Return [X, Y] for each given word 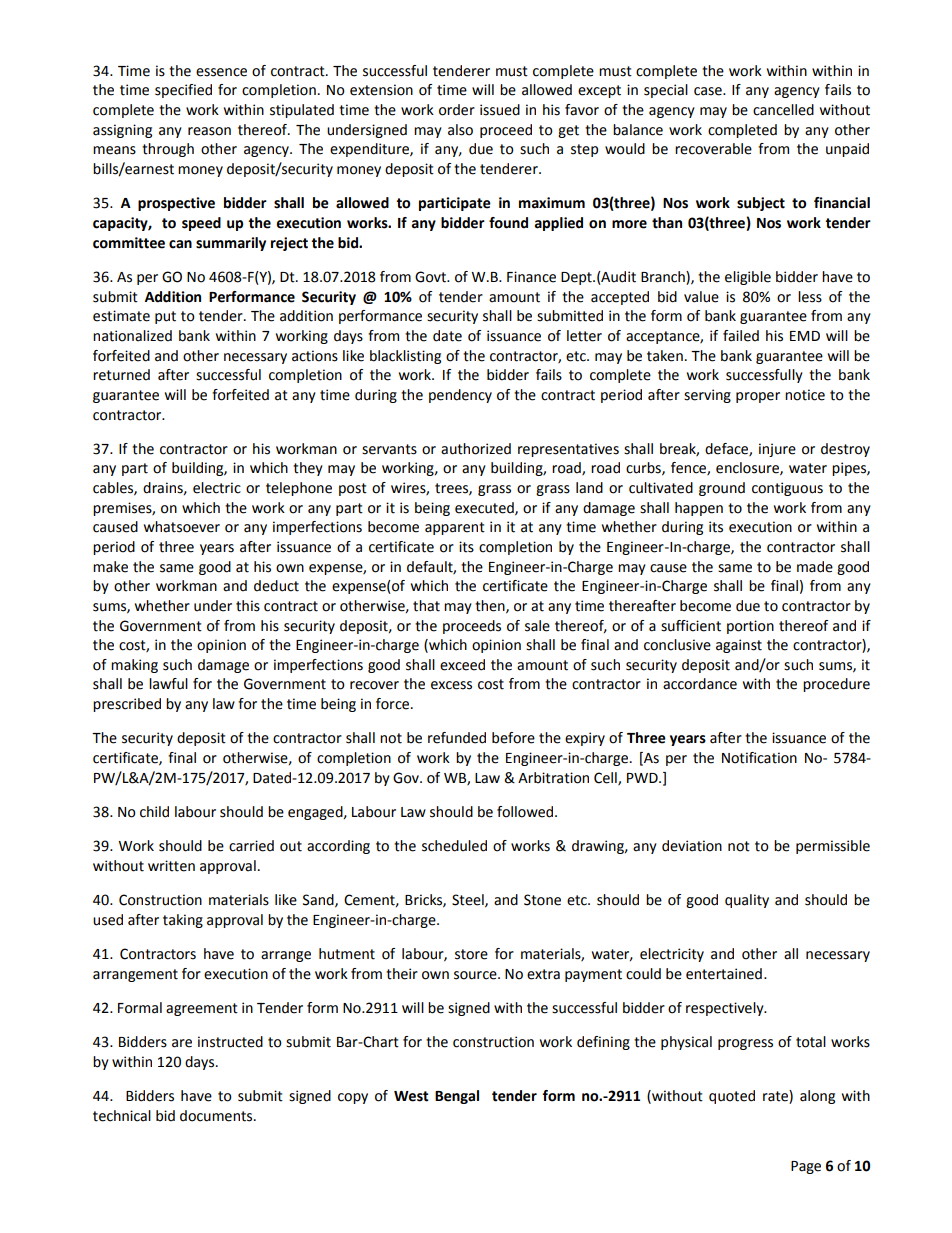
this [248, 606]
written [171, 866]
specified [183, 91]
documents [217, 1116]
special [666, 91]
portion [750, 627]
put [165, 317]
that [426, 606]
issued [500, 110]
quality [747, 901]
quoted [732, 1097]
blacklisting [405, 357]
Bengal [457, 1097]
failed [741, 336]
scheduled [454, 846]
